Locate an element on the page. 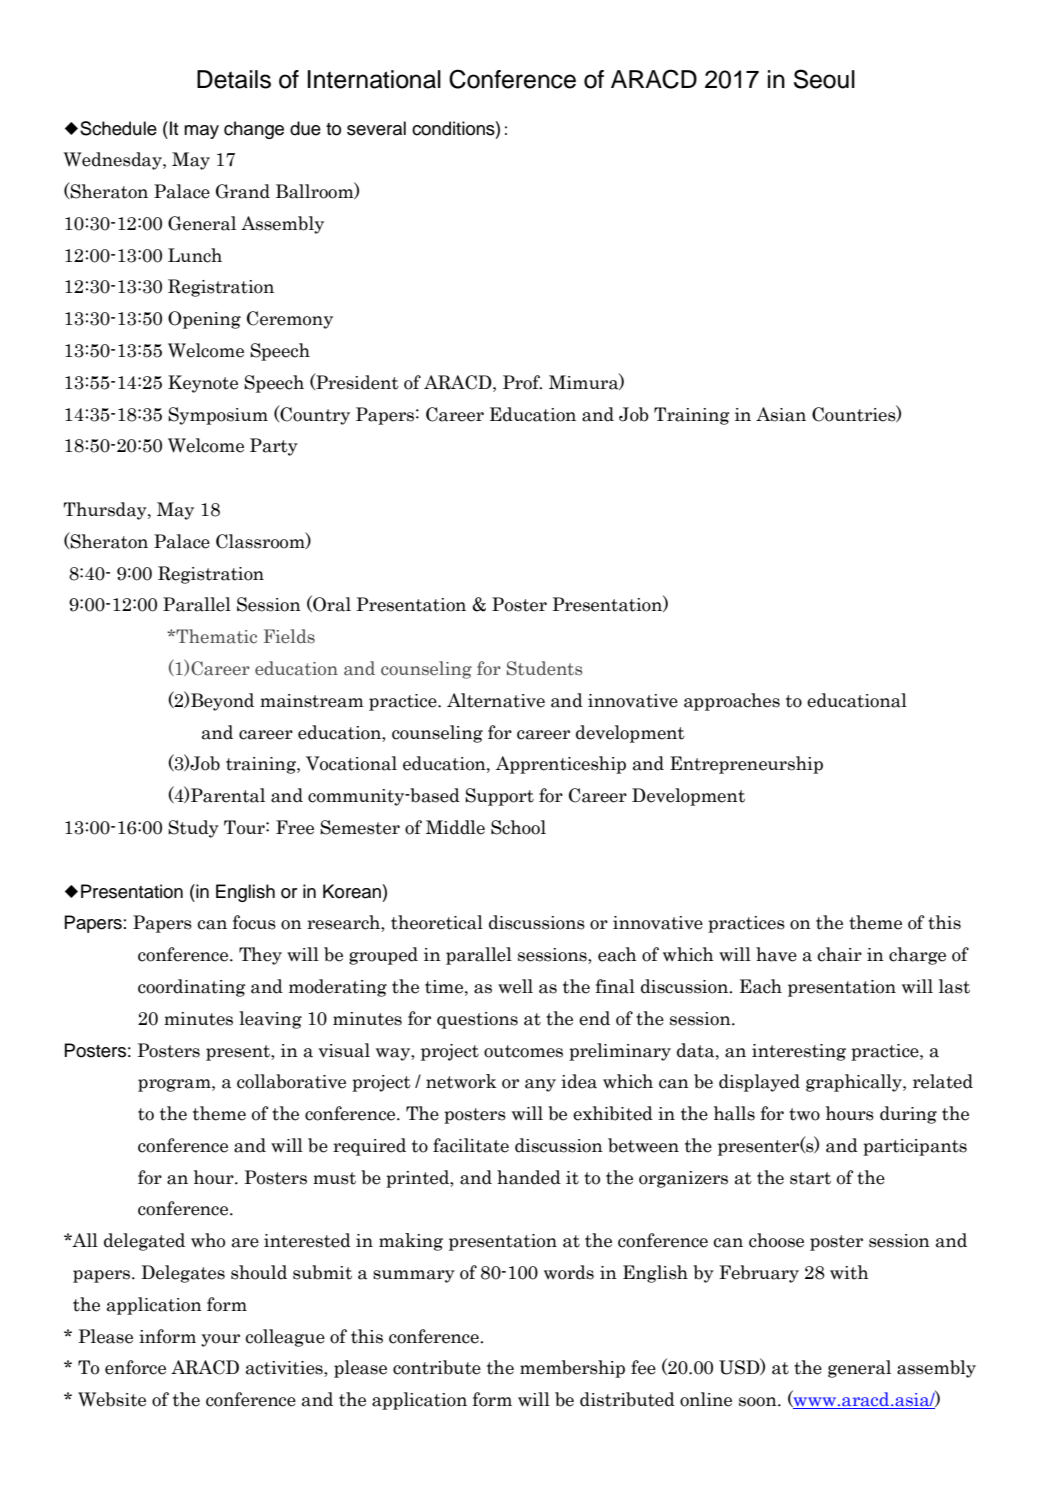  Seoul is located at coordinates (824, 79).
